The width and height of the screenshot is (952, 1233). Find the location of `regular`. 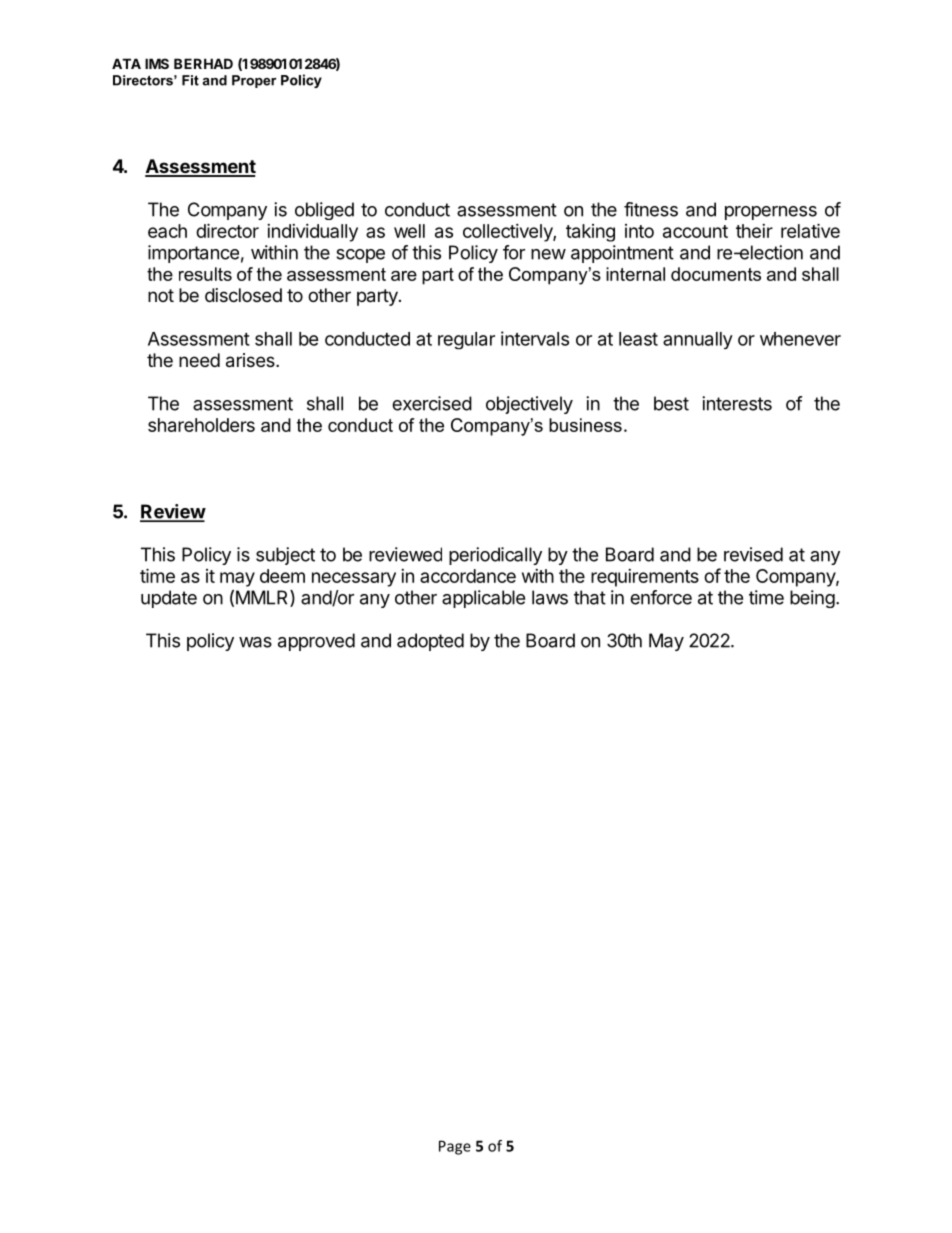

regular is located at coordinates (466, 340).
